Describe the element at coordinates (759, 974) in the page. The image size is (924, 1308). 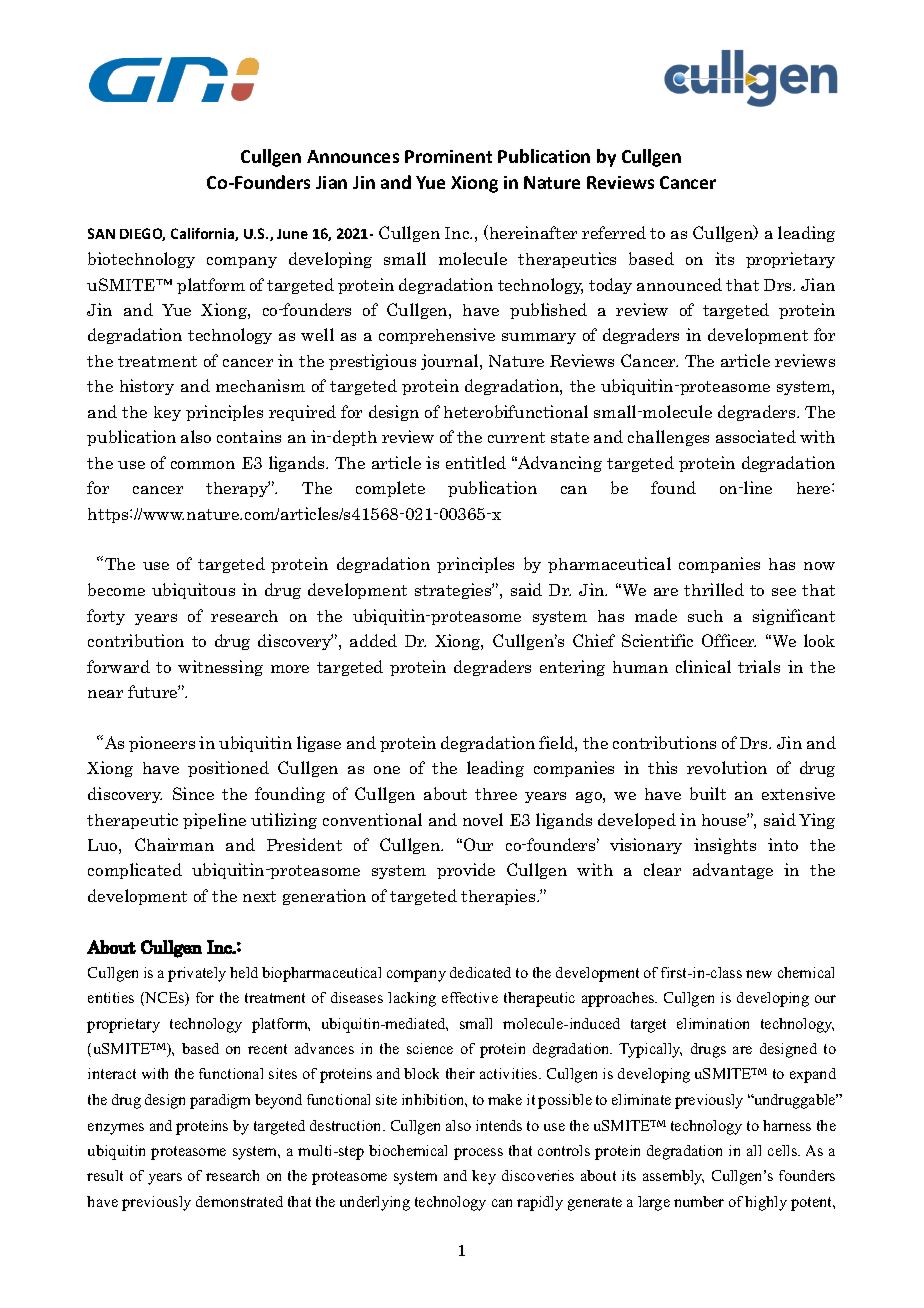
I see `new` at that location.
